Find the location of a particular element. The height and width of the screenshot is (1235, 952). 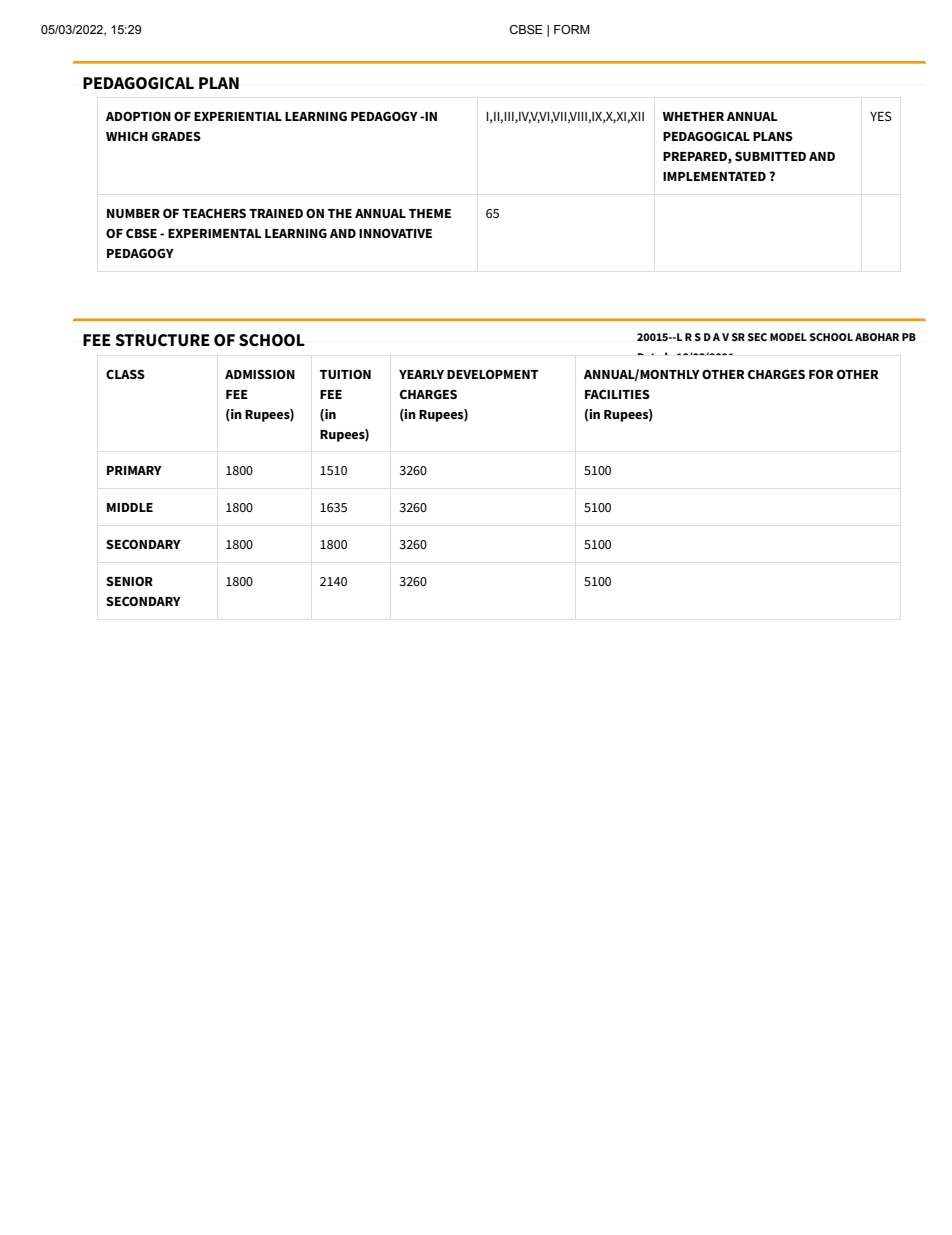

EXPERIMENTAL is located at coordinates (214, 233).
